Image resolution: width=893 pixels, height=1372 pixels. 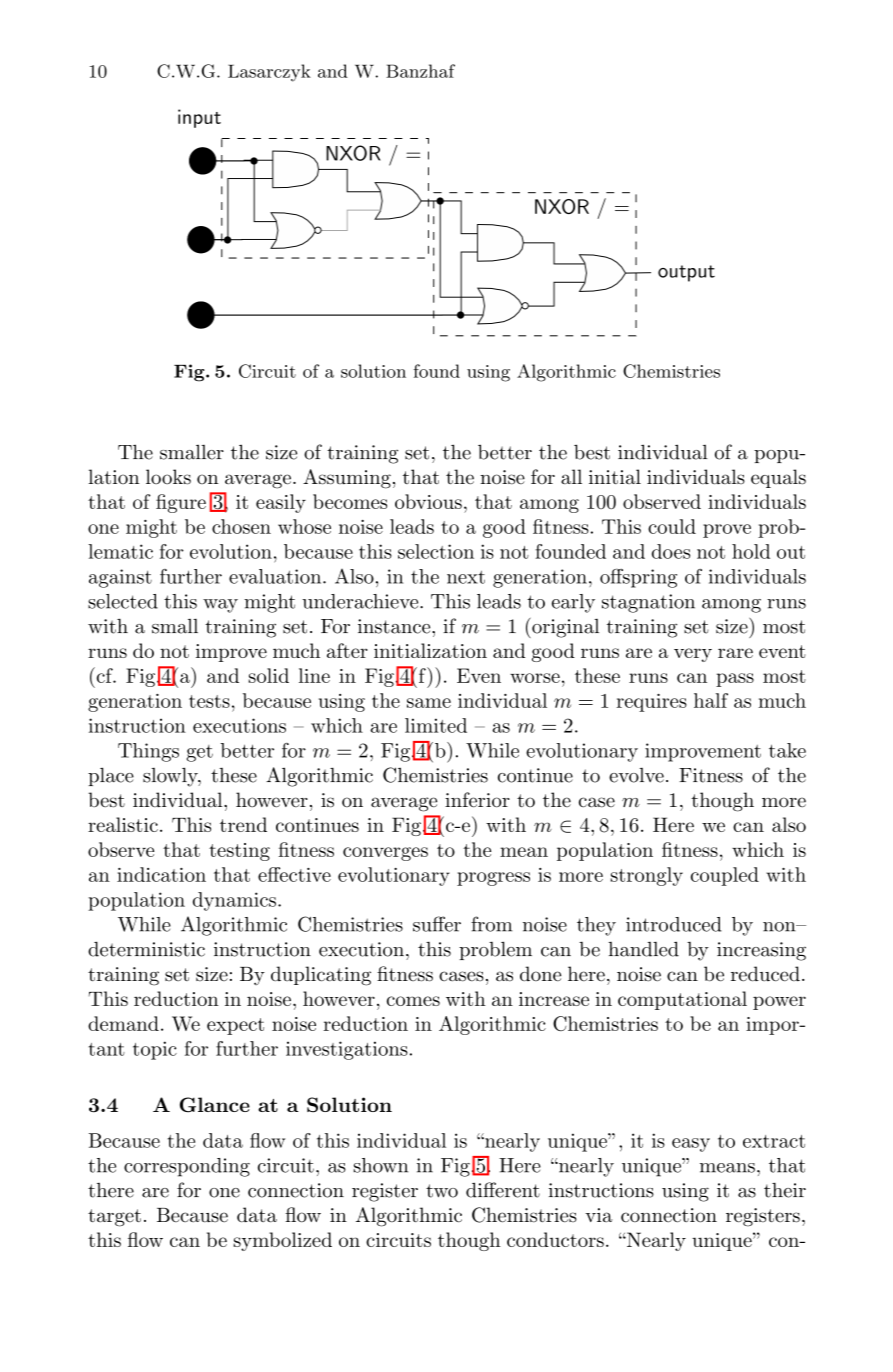 I want to click on output, so click(x=686, y=273).
